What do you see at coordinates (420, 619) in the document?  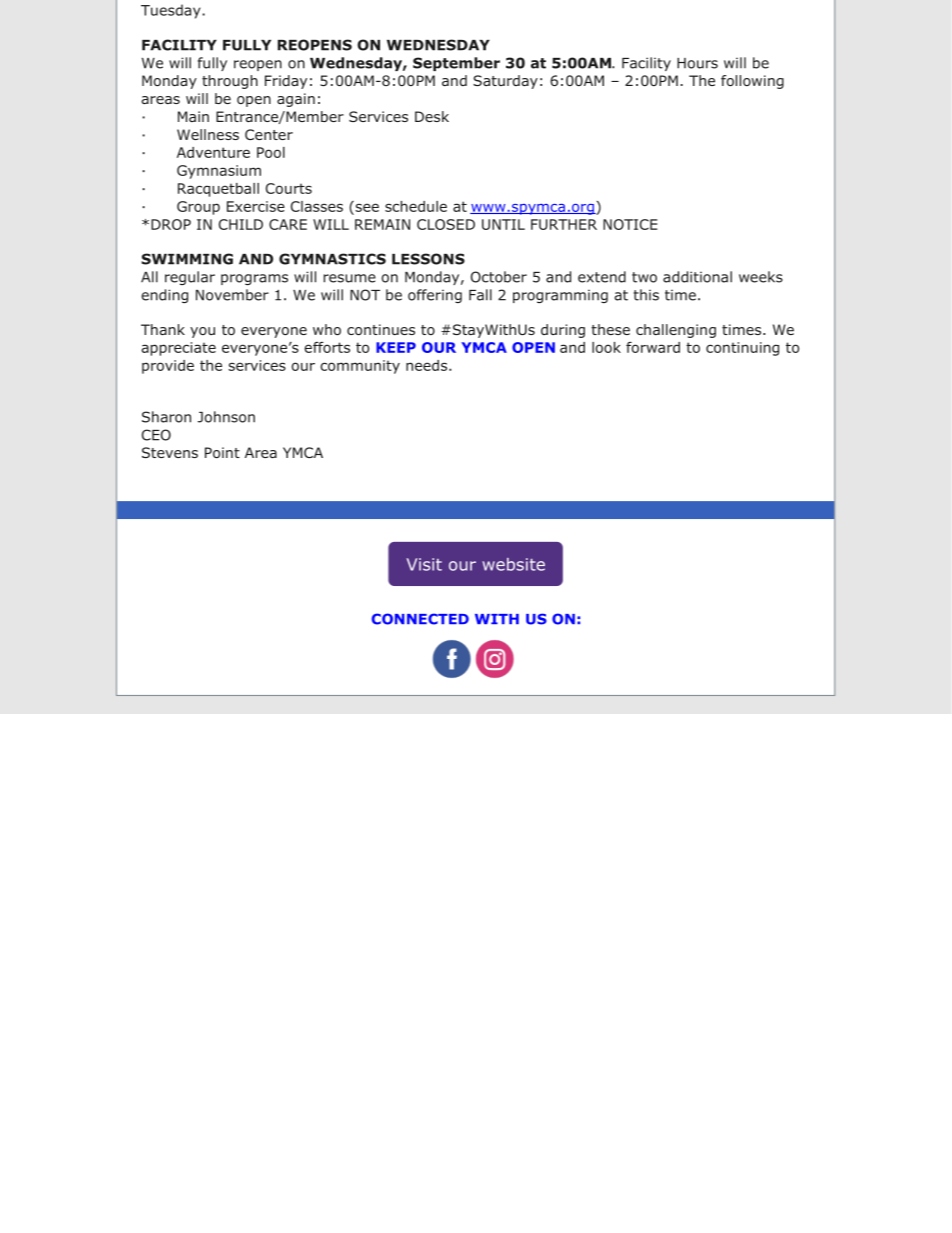 I see `CONNECTED` at bounding box center [420, 619].
